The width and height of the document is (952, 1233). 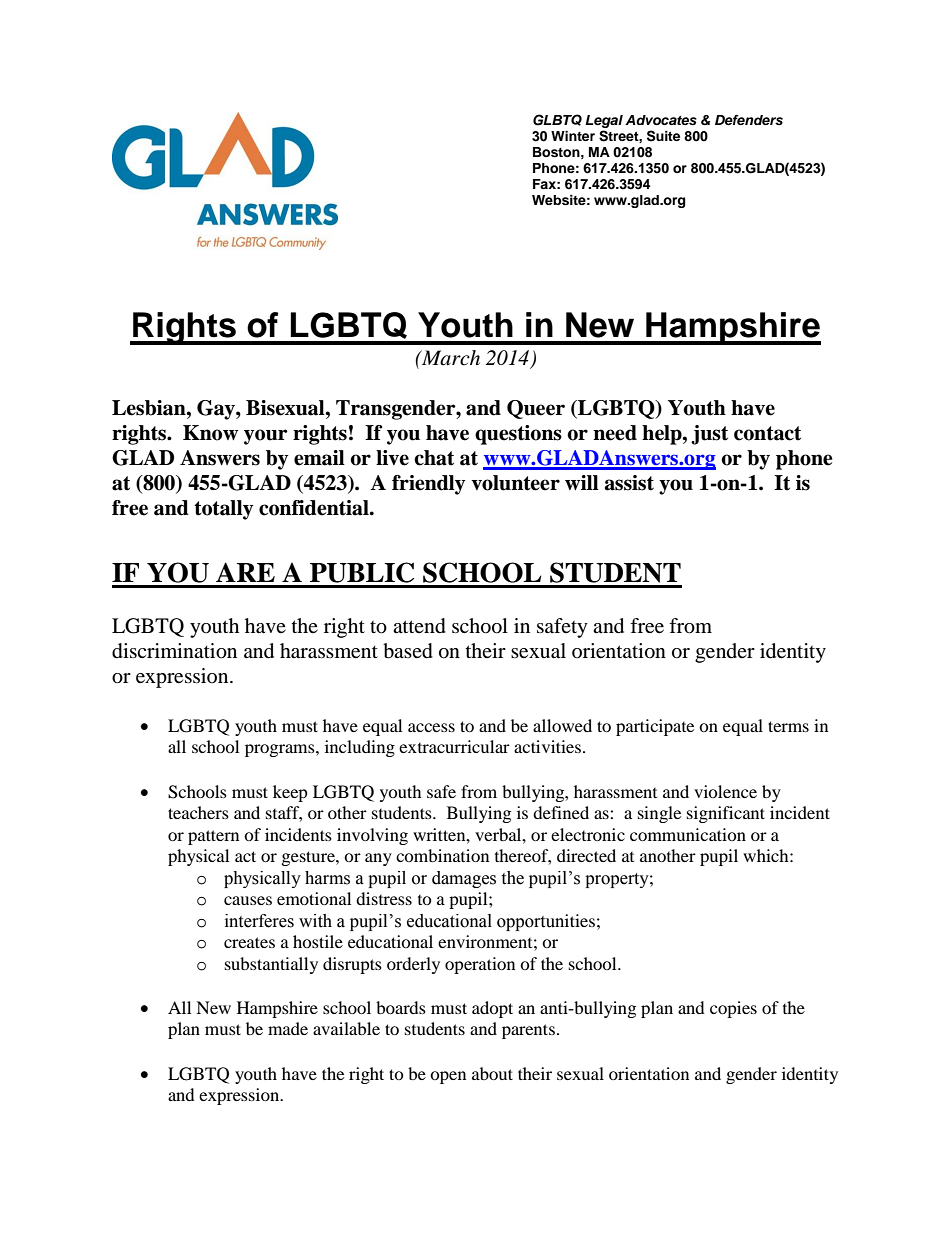 I want to click on March, so click(x=450, y=358).
